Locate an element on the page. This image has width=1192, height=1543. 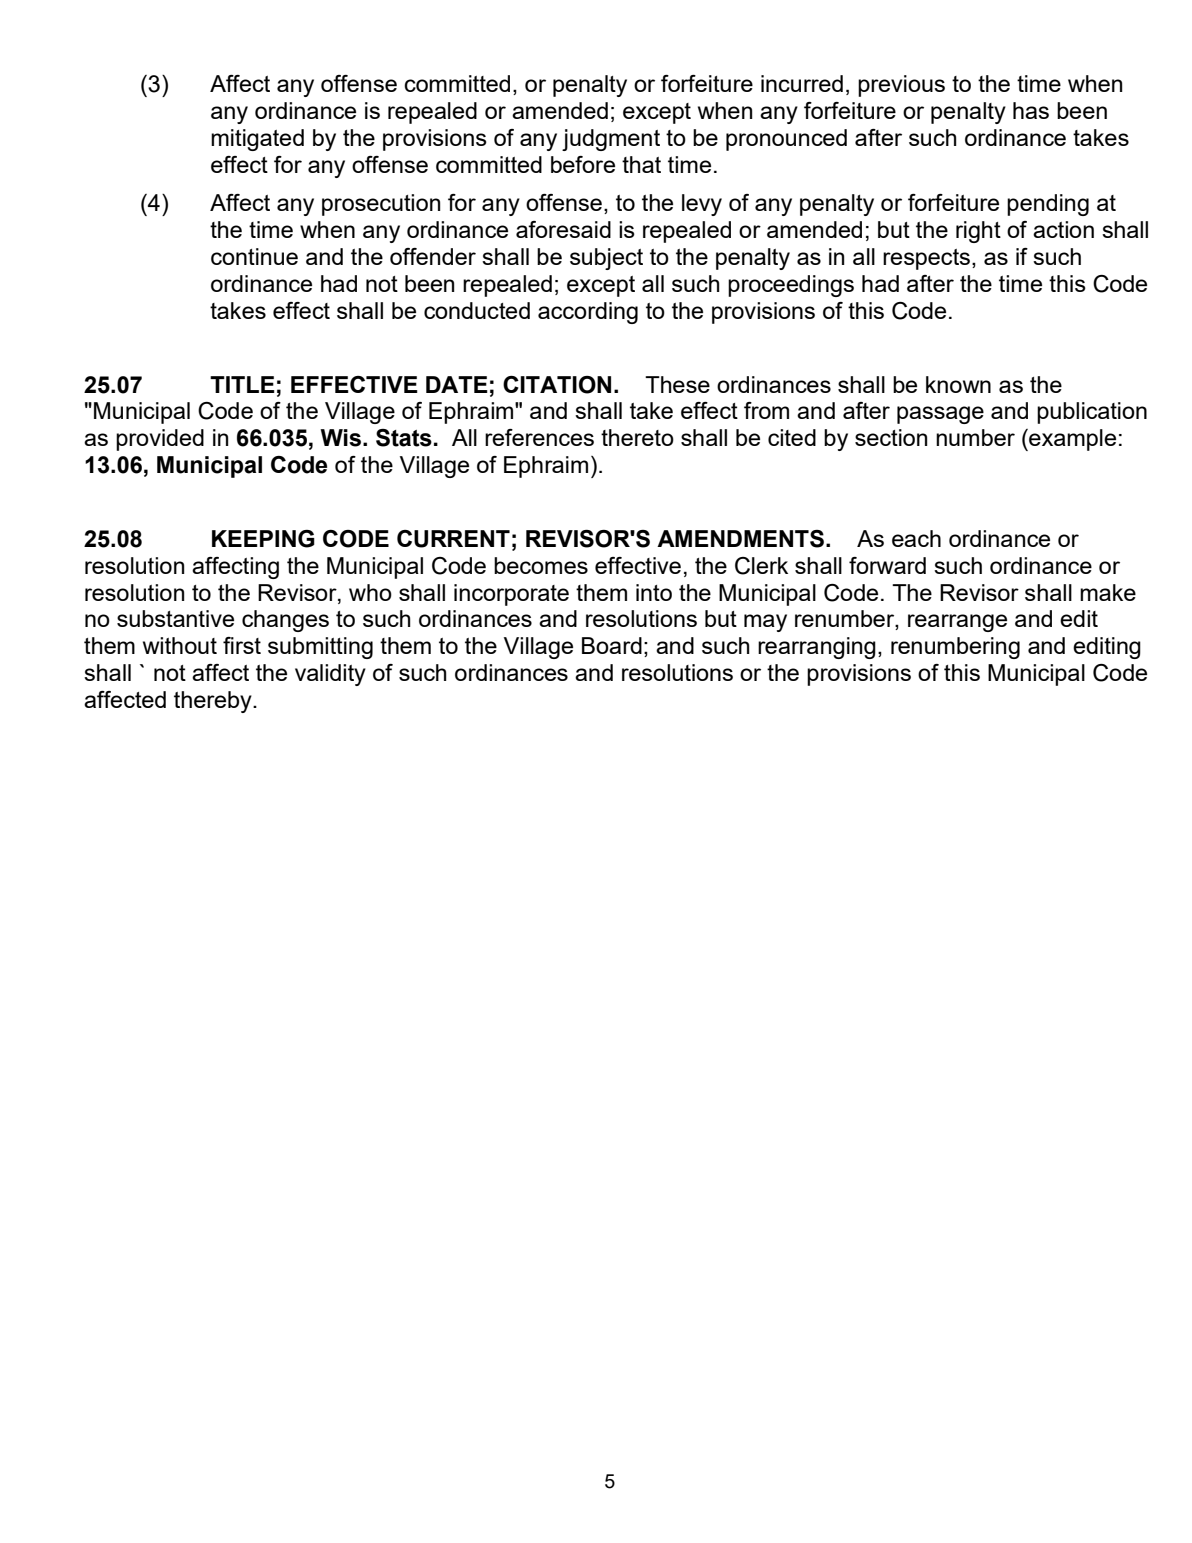
known is located at coordinates (958, 384).
